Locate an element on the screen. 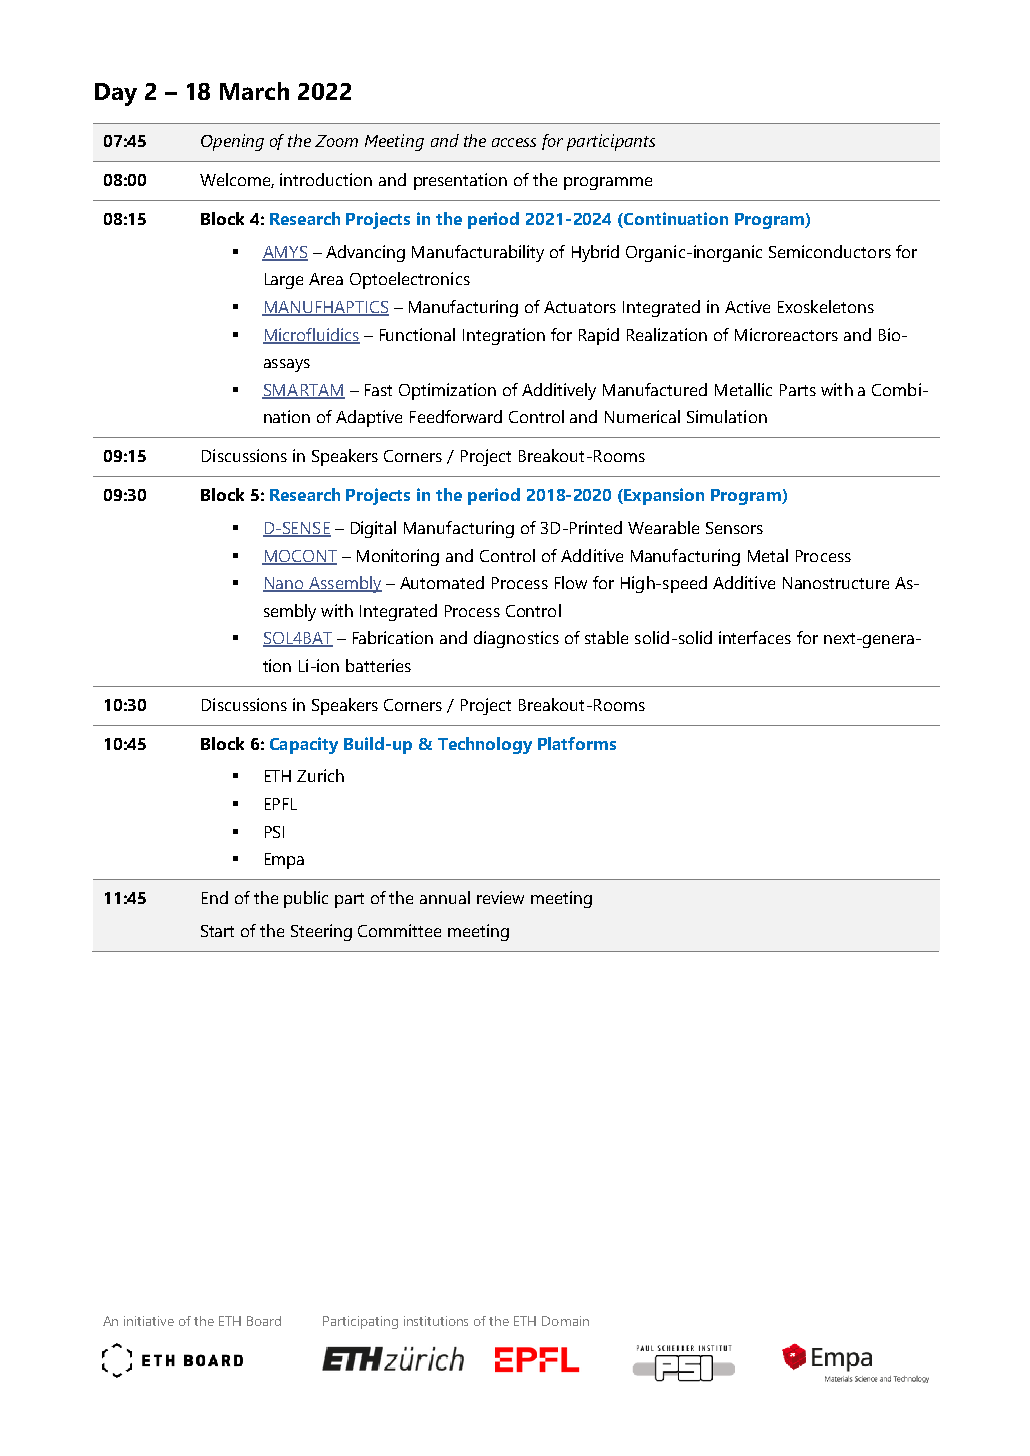 This screenshot has width=1030, height=1456. access is located at coordinates (514, 142).
